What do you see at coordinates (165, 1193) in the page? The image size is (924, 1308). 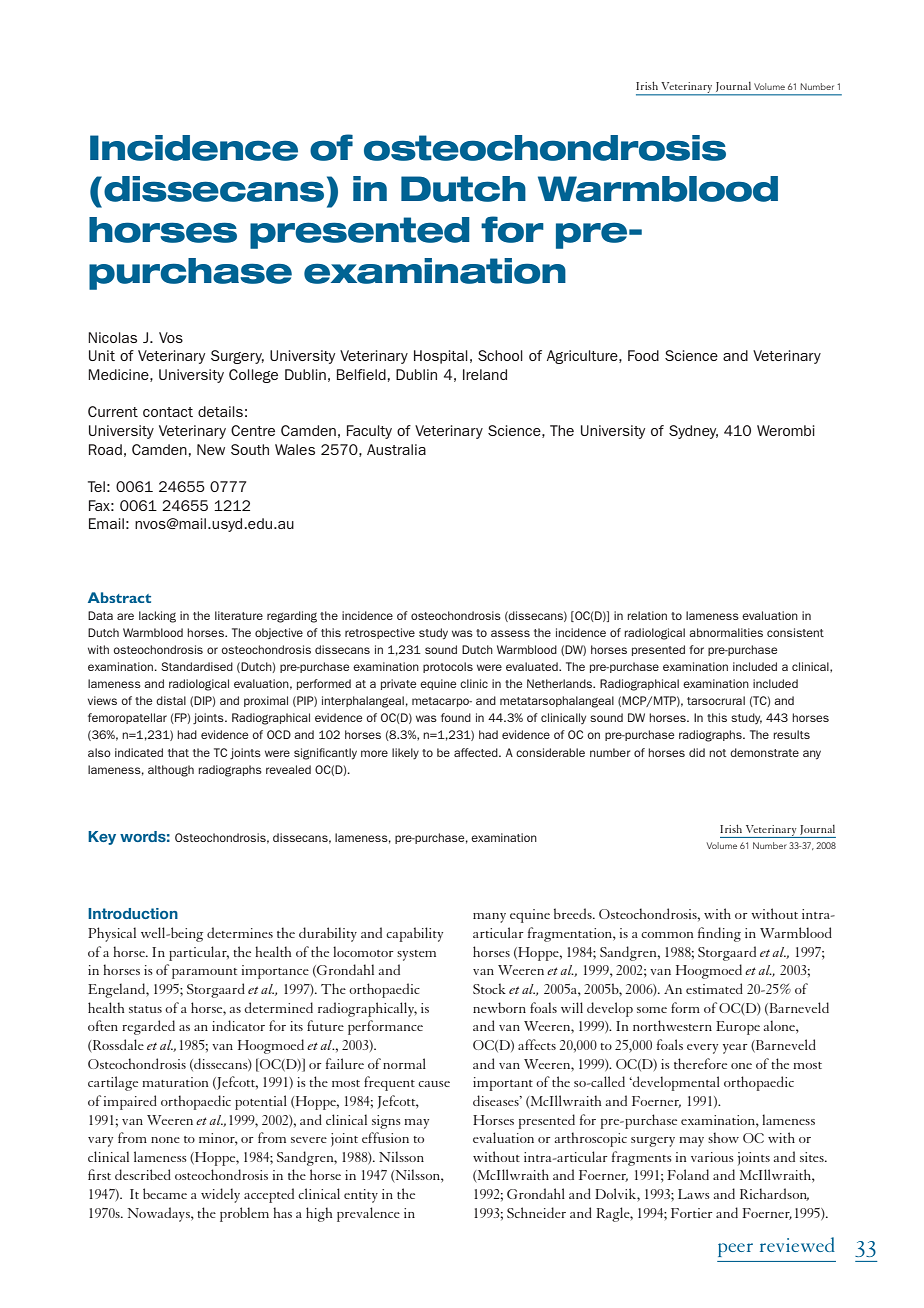 I see `became` at bounding box center [165, 1193].
